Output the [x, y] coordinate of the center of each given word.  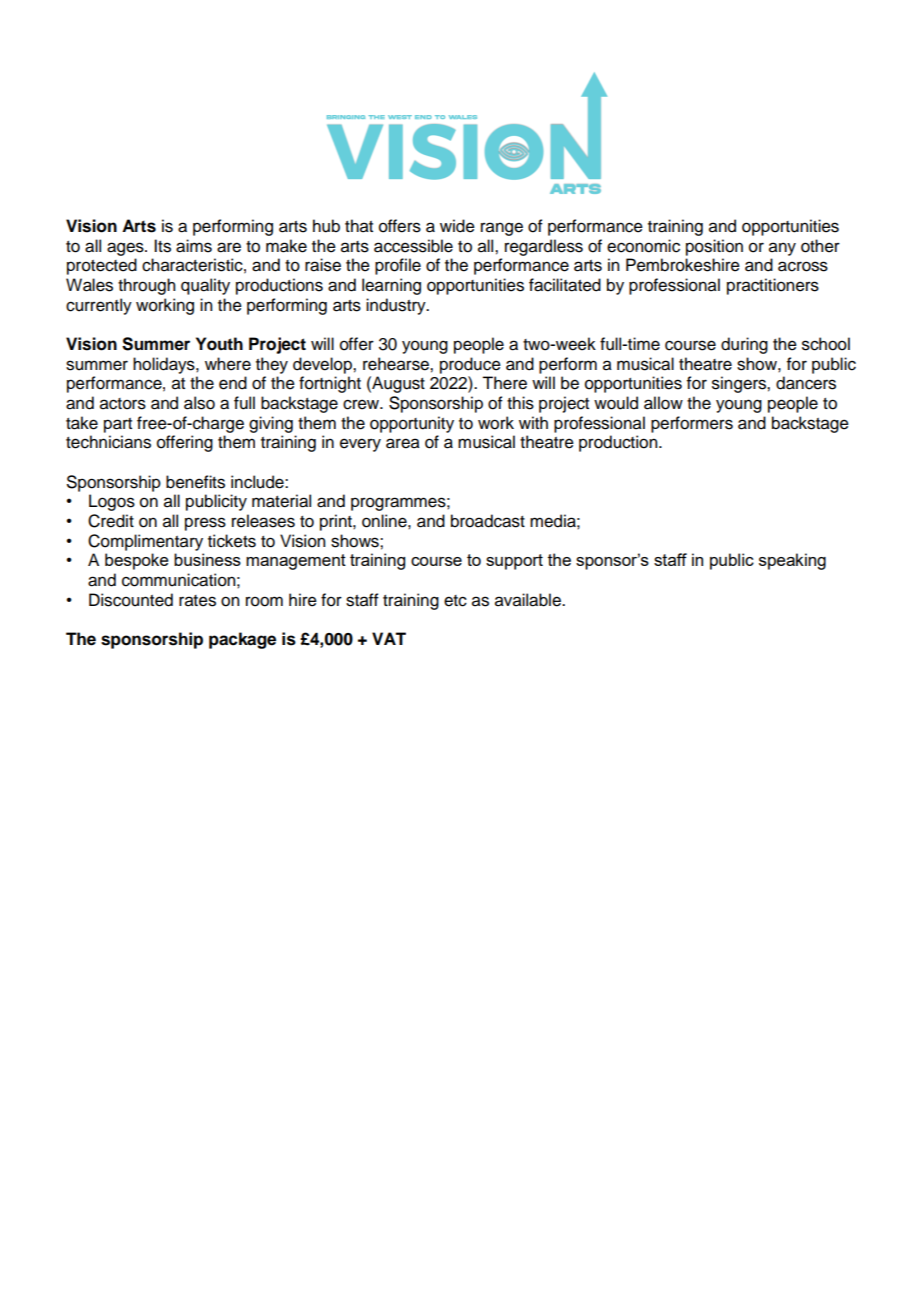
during [744, 345]
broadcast [488, 521]
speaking [792, 561]
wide [457, 226]
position [714, 247]
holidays [165, 365]
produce [470, 365]
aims [194, 246]
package [242, 640]
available [529, 600]
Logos [112, 502]
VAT [389, 638]
